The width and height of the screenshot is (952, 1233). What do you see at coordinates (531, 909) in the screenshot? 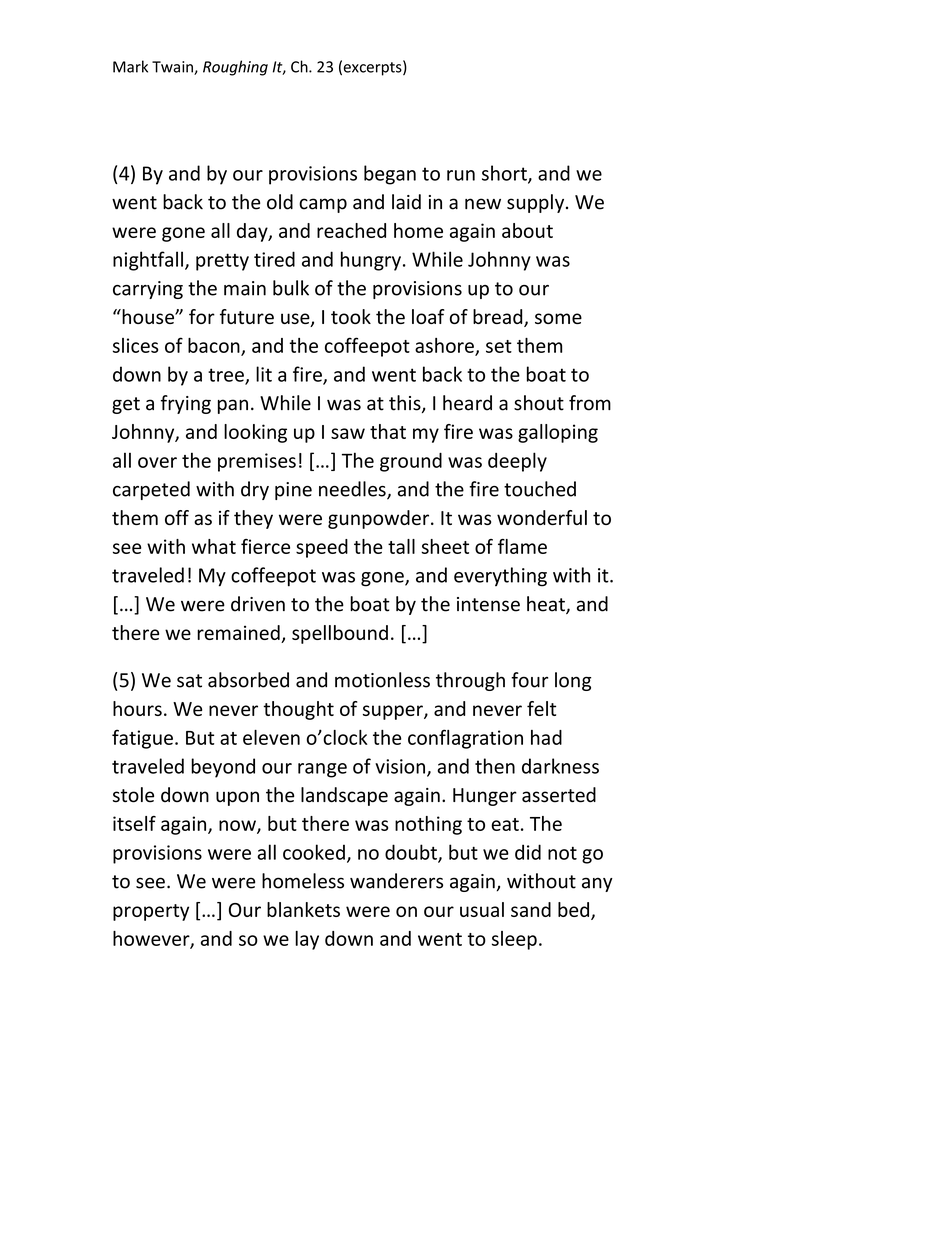
I see `sand` at bounding box center [531, 909].
